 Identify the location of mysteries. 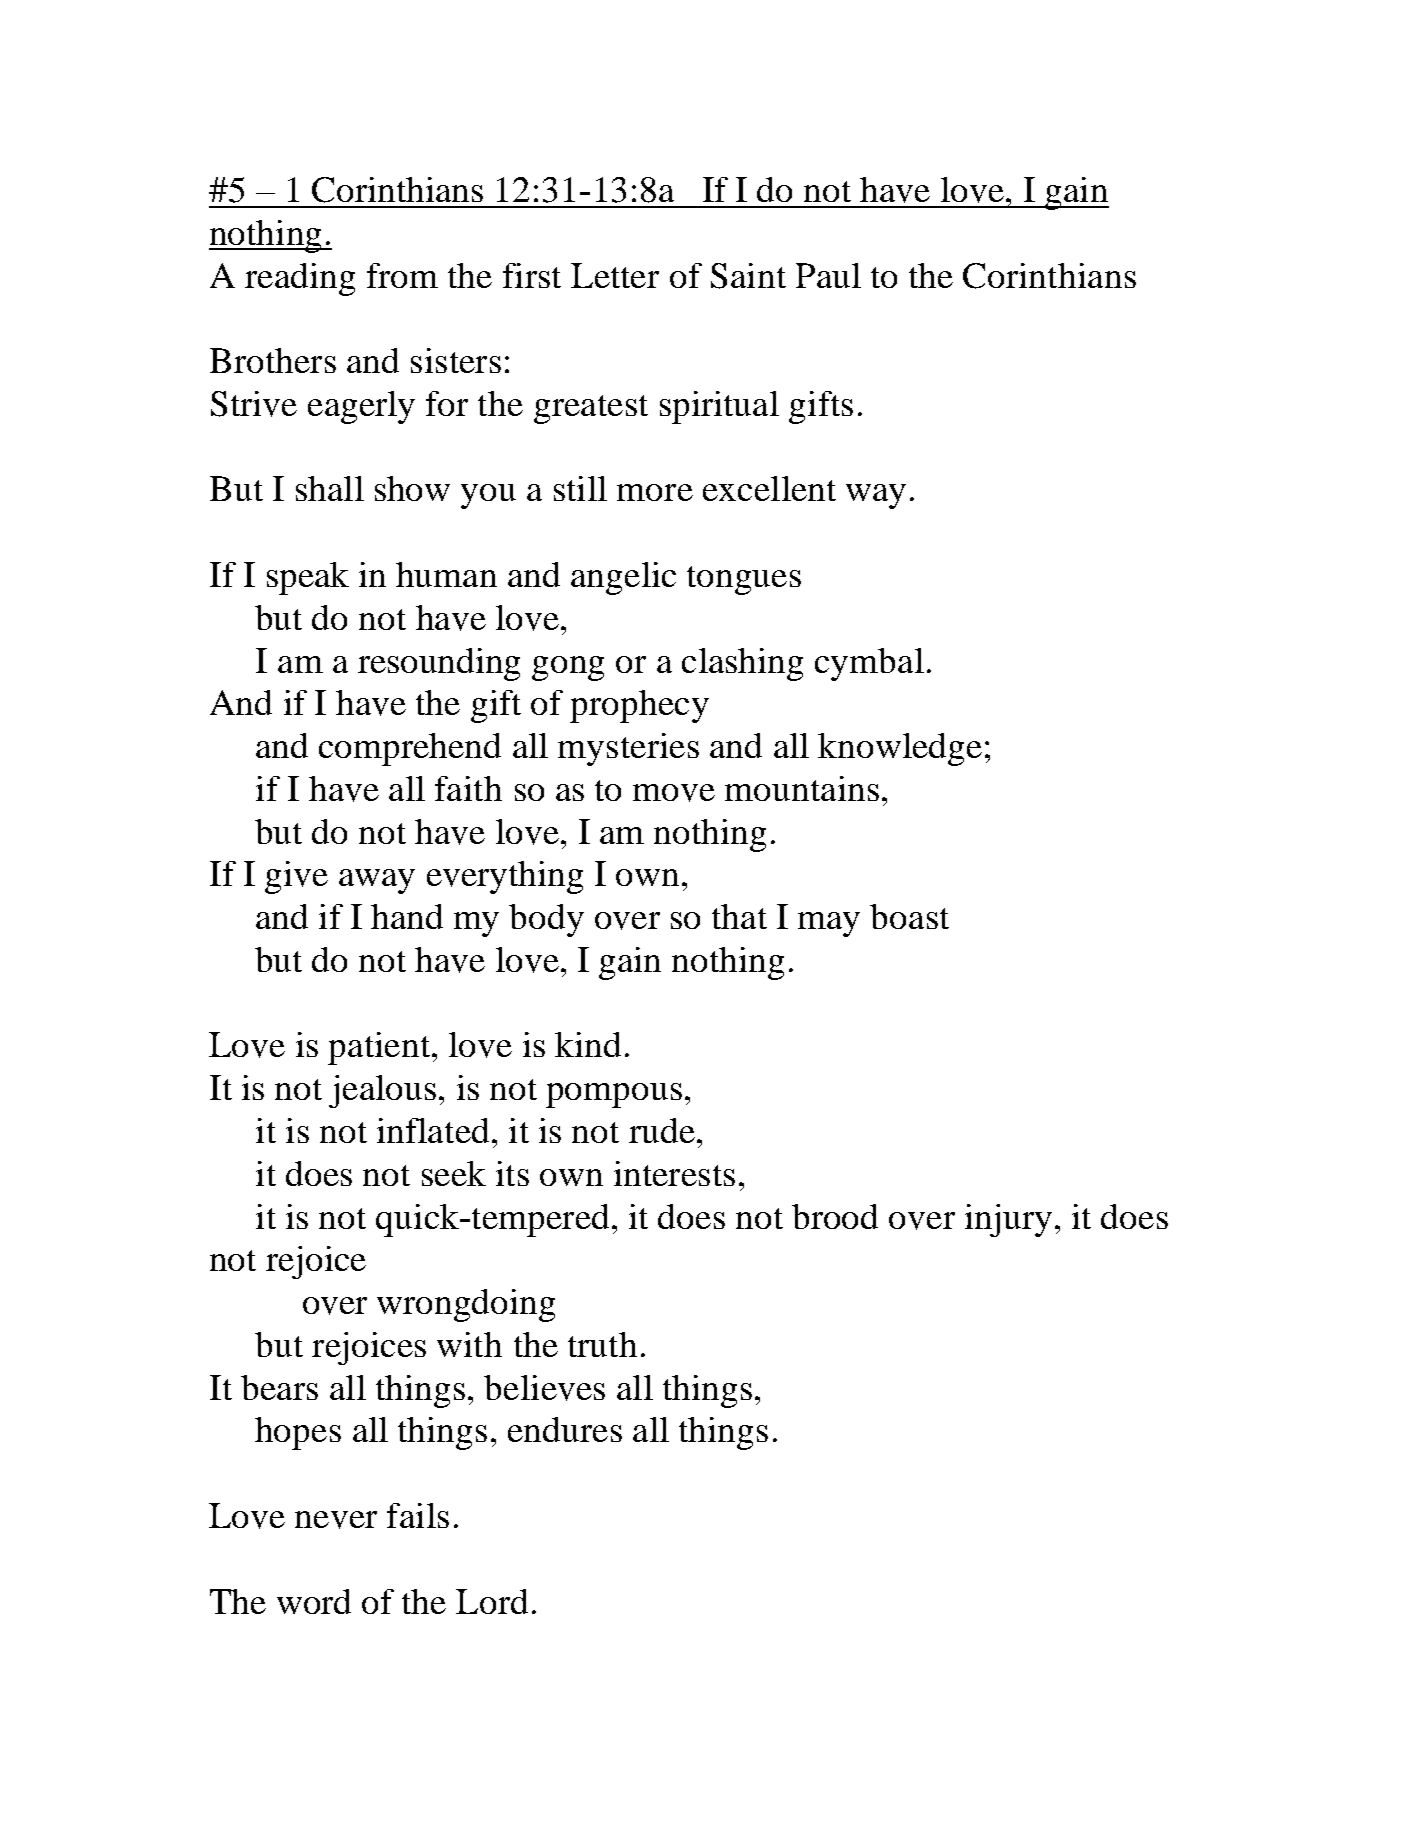
(628, 749).
